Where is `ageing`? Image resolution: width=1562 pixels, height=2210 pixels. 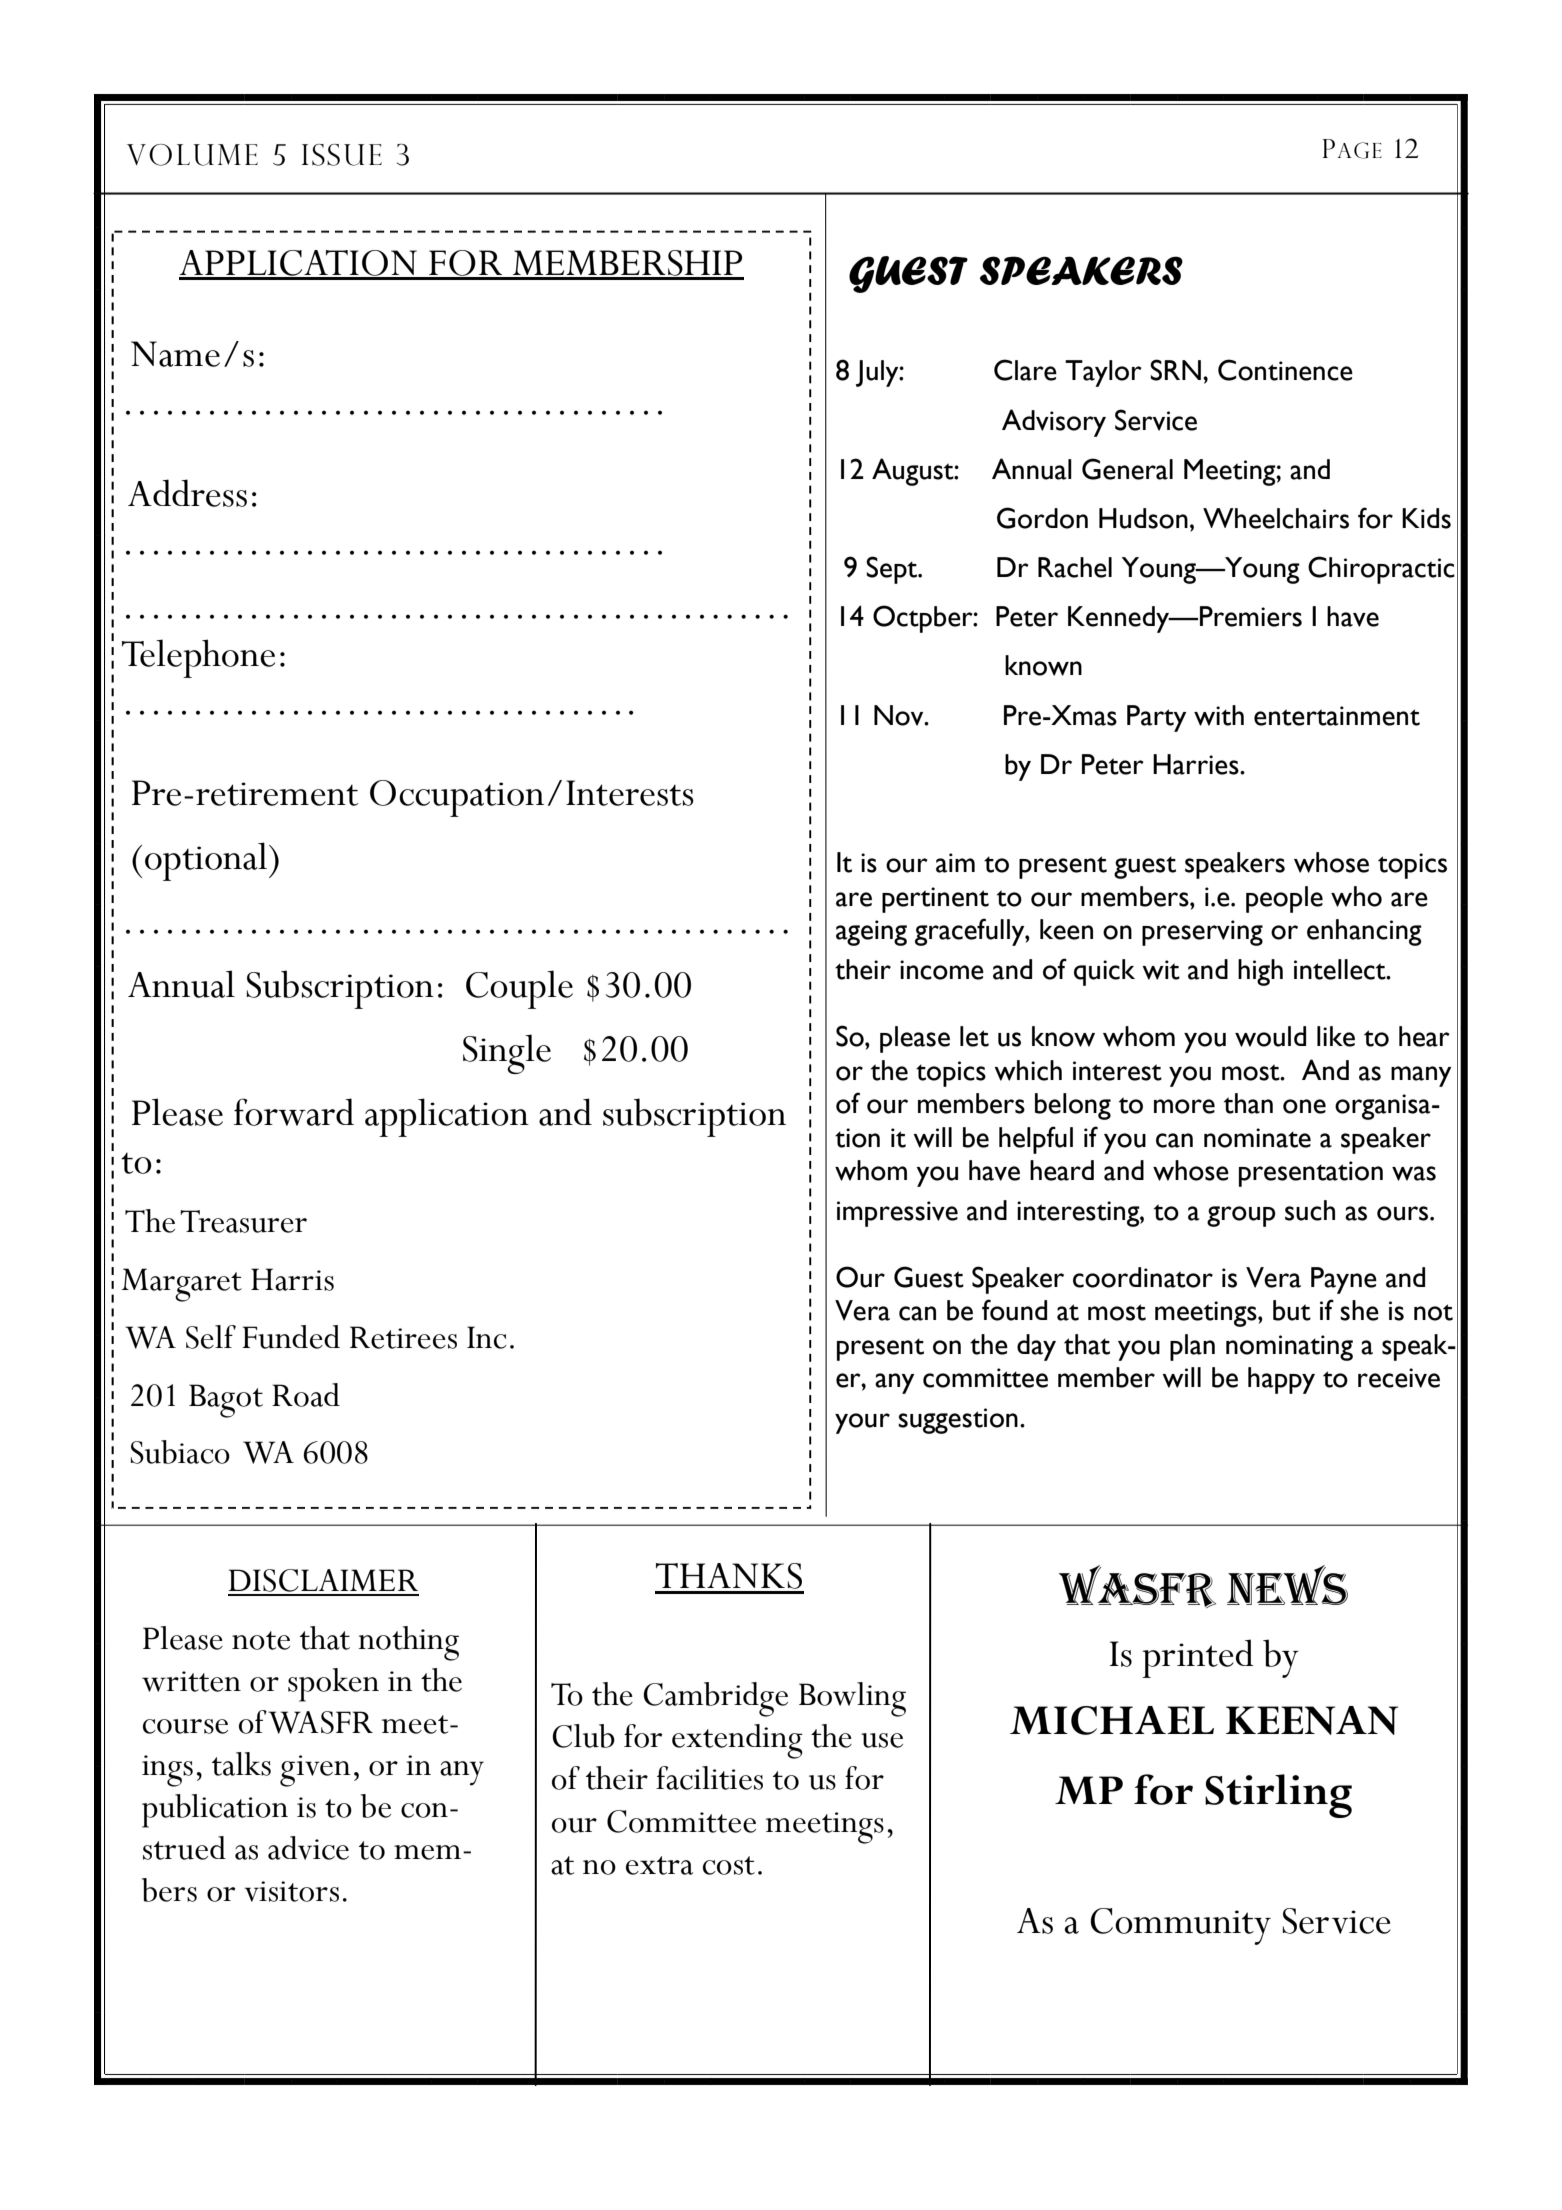 ageing is located at coordinates (871, 933).
